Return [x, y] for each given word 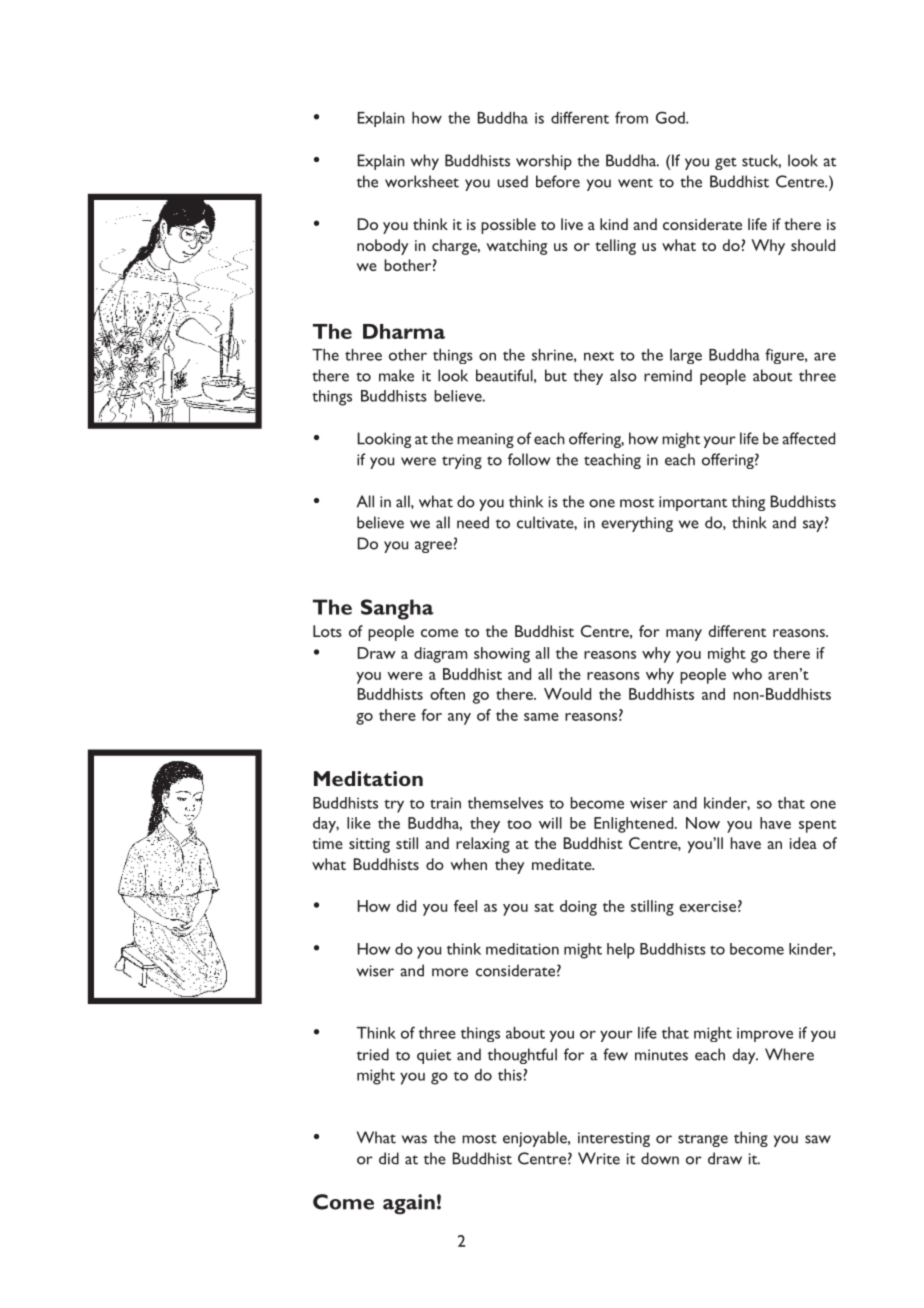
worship [544, 162]
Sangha [397, 609]
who [747, 674]
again [409, 1204]
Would [567, 694]
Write [599, 1158]
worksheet [422, 181]
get [726, 163]
